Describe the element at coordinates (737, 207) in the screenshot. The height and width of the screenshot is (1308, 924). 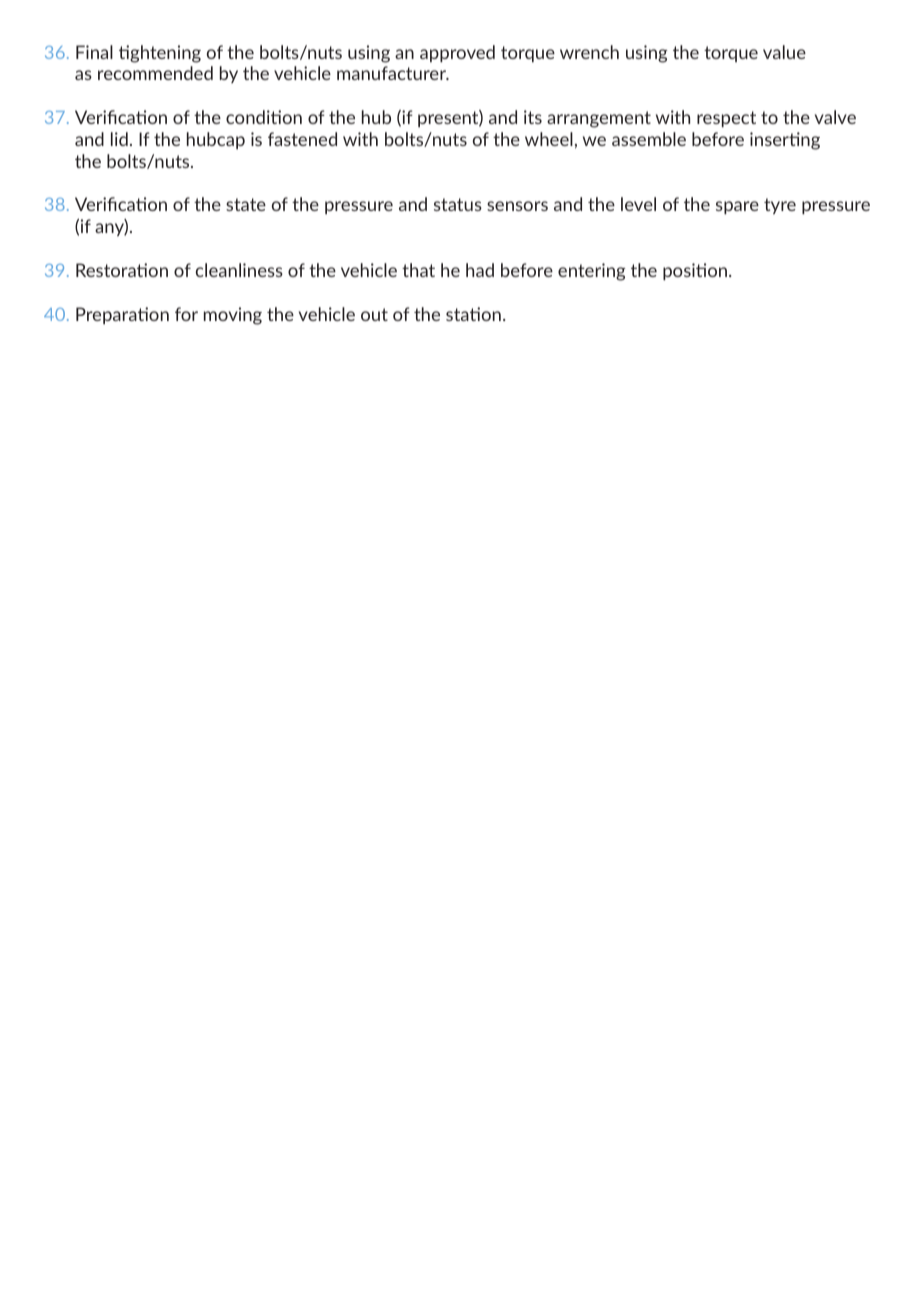
I see `spare` at that location.
